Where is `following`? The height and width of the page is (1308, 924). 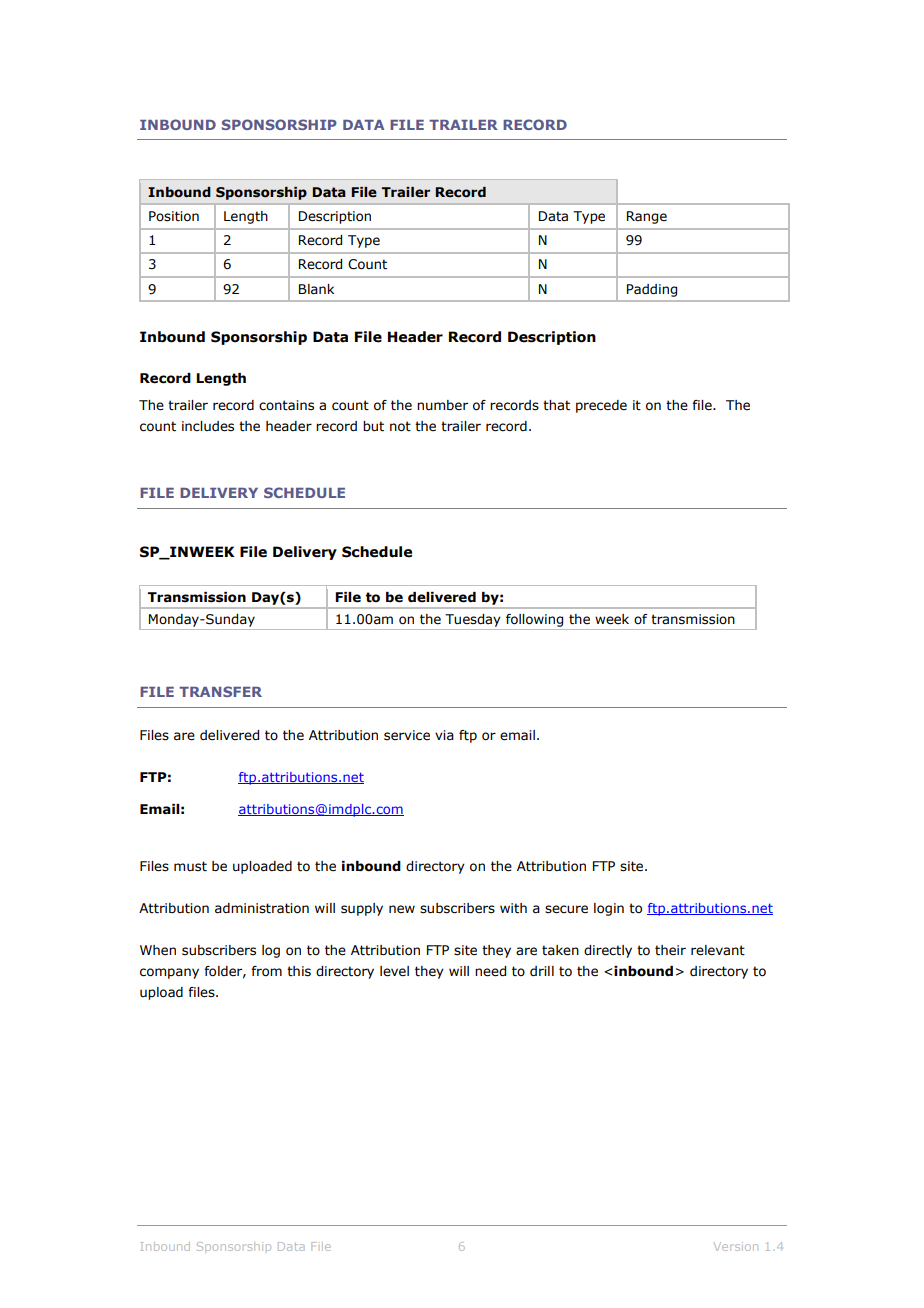 following is located at coordinates (535, 622).
